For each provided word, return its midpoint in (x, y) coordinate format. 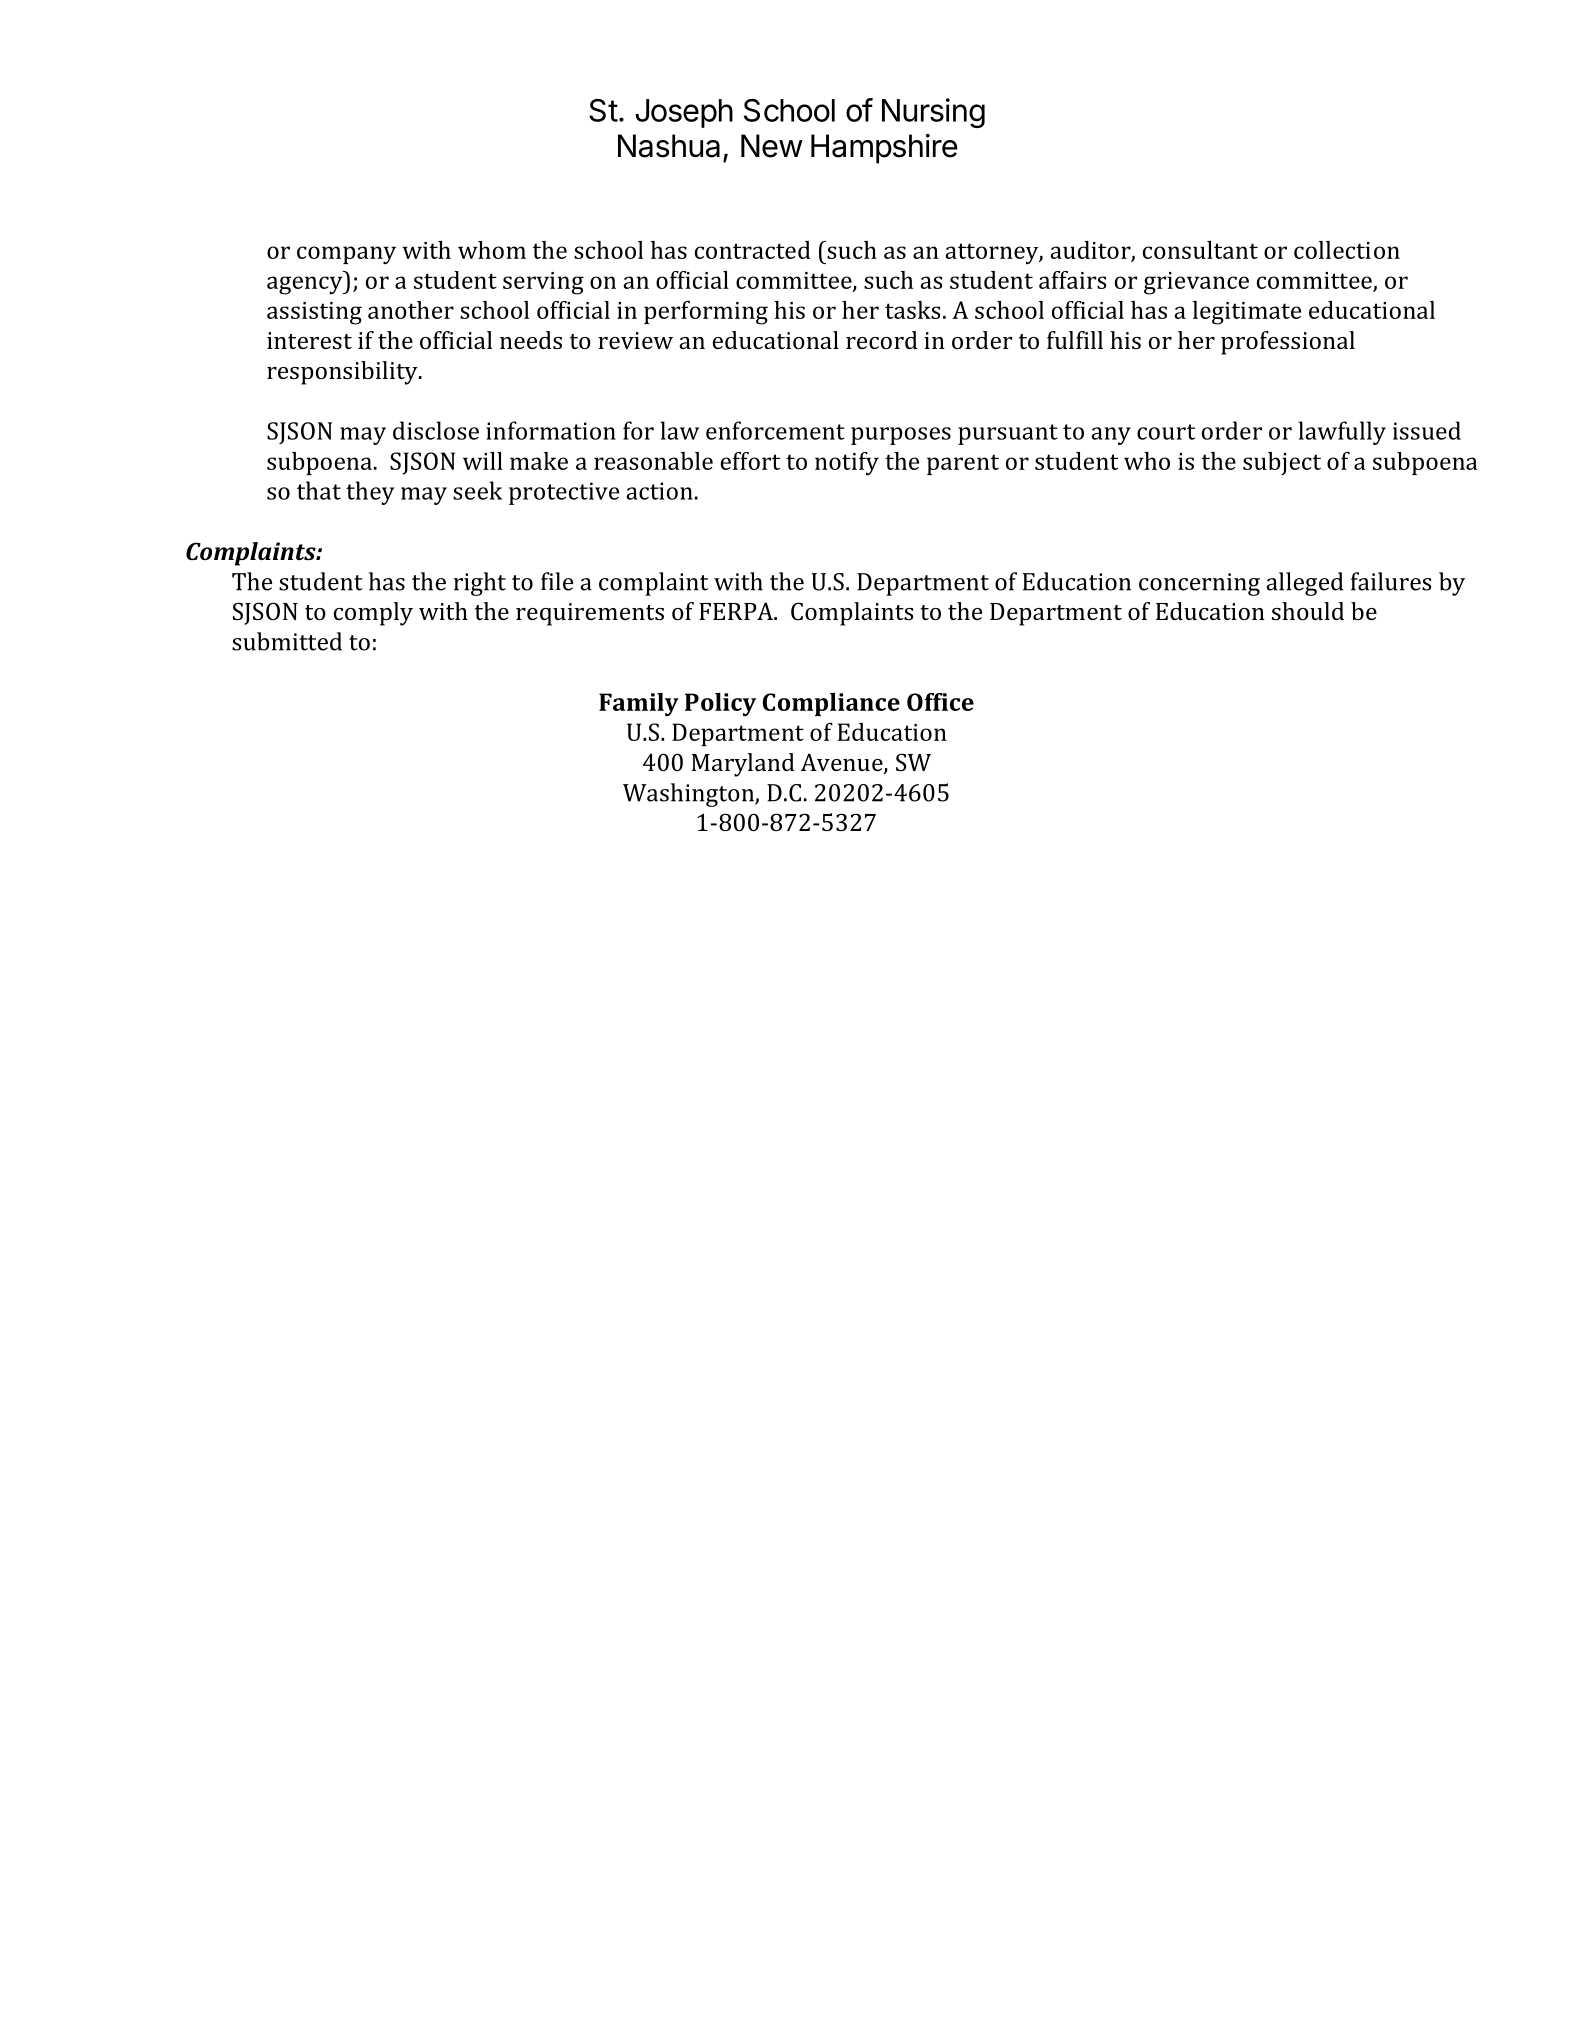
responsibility (343, 373)
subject (1282, 463)
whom (492, 250)
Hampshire (884, 149)
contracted (753, 250)
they (370, 493)
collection (1347, 250)
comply (373, 614)
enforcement (775, 430)
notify (847, 463)
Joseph (684, 113)
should (1308, 611)
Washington (689, 795)
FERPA (737, 611)
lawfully (1342, 433)
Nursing (933, 113)
